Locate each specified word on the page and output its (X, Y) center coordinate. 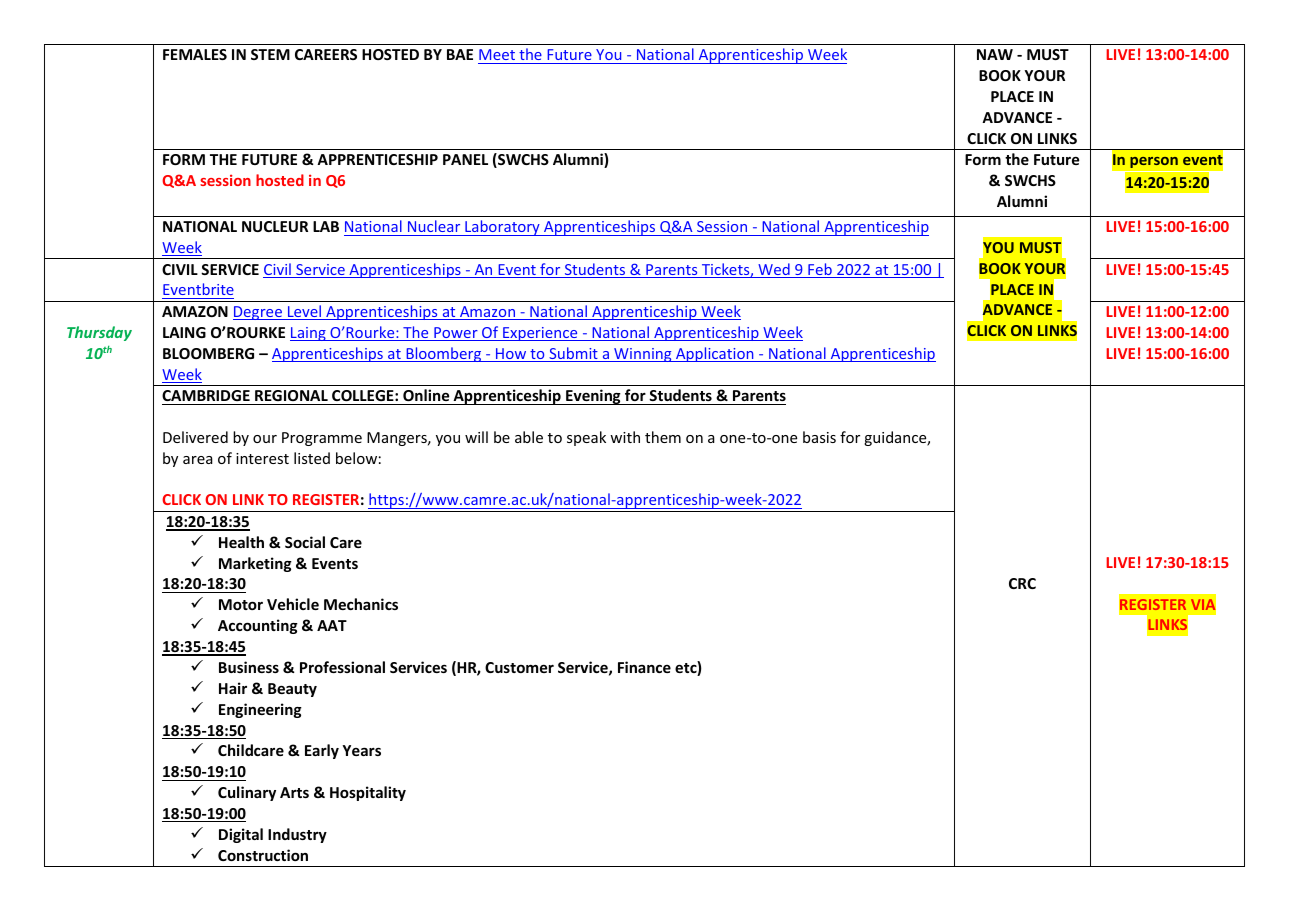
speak (586, 438)
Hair (233, 688)
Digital (241, 835)
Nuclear (434, 226)
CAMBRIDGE (206, 395)
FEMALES (195, 54)
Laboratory (502, 228)
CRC (1022, 583)
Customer (519, 667)
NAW (995, 54)
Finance (644, 667)
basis (819, 437)
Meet (497, 56)
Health (241, 542)
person (1154, 162)
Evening (593, 397)
